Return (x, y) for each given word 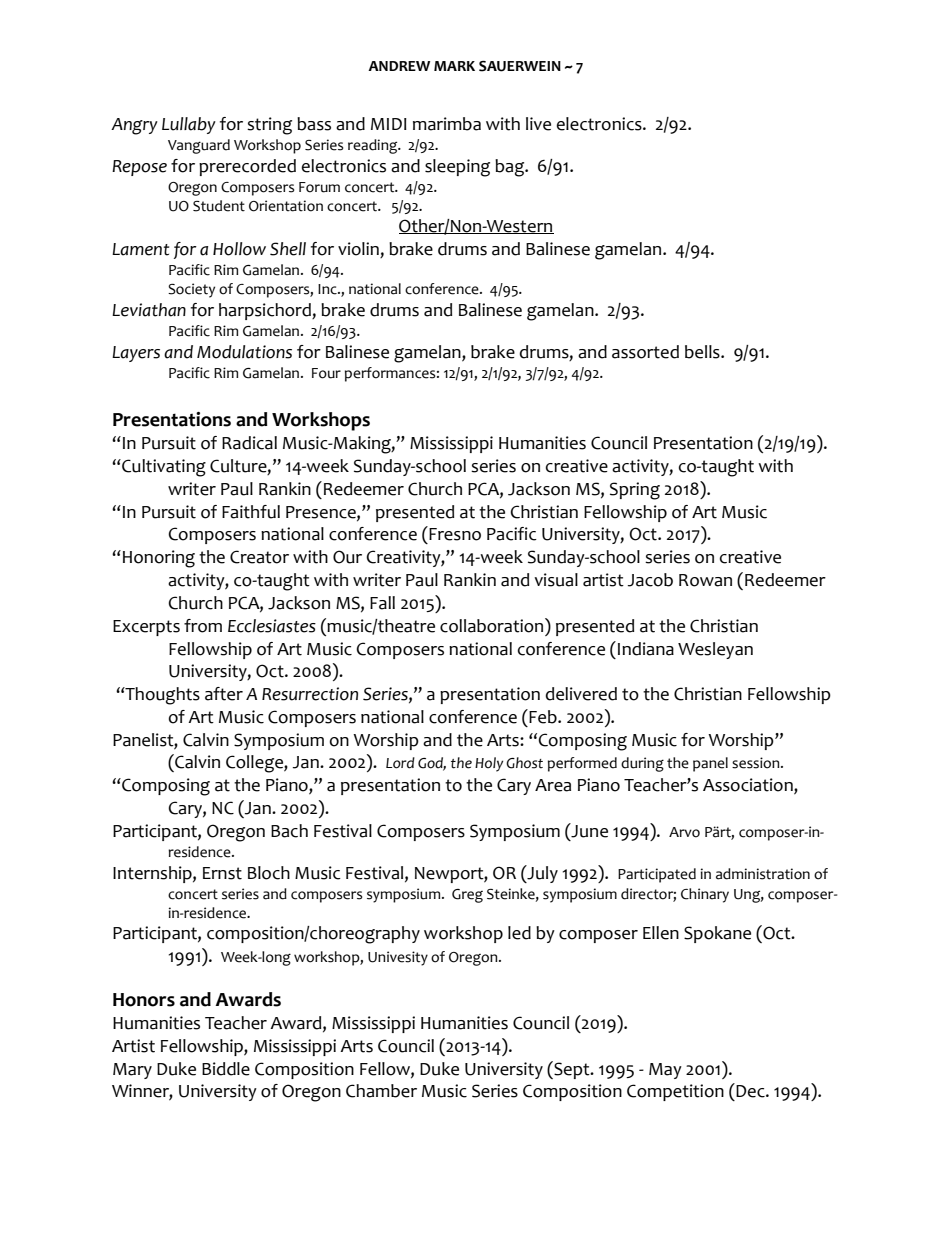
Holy (489, 764)
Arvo (684, 832)
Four (326, 373)
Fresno (455, 534)
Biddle (226, 1069)
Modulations (244, 352)
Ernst (222, 873)
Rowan (705, 580)
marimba (447, 124)
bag (511, 168)
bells (703, 352)
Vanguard (199, 146)
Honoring (159, 559)
